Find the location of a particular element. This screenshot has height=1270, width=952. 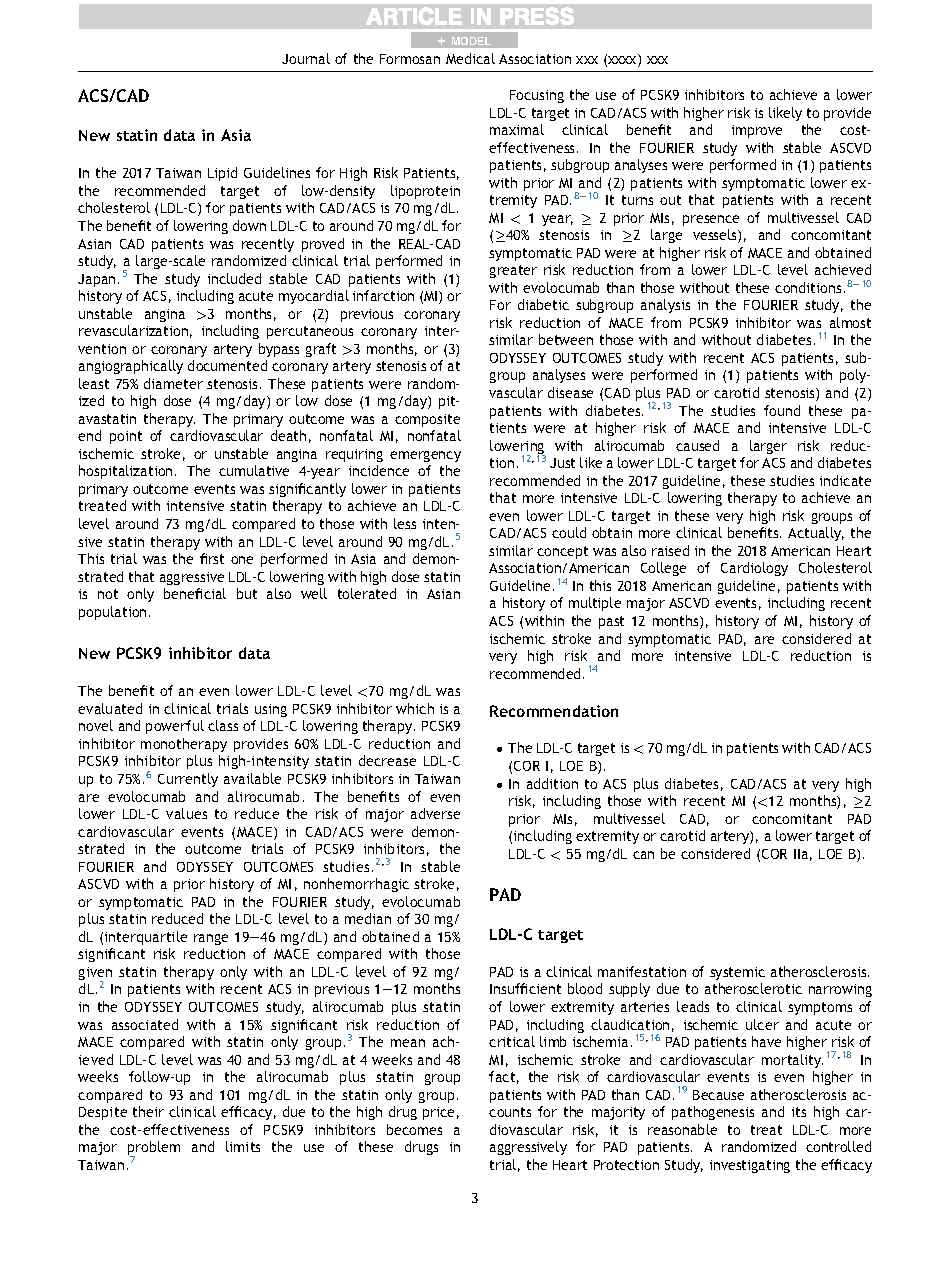

Lipid is located at coordinates (222, 174).
